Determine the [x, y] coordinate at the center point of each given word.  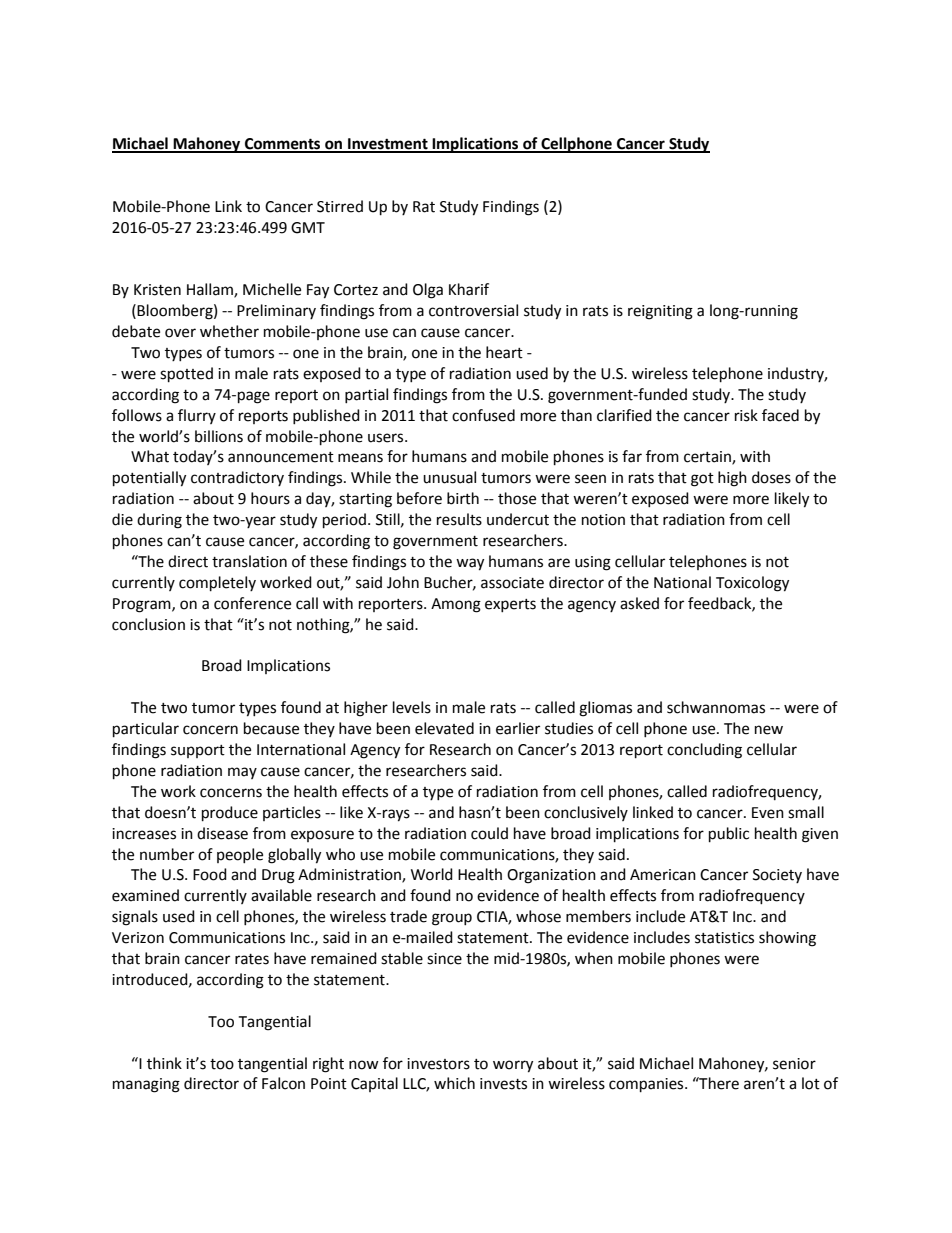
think [164, 1063]
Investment [388, 145]
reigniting [660, 312]
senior [794, 1064]
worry [513, 1066]
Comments [283, 145]
